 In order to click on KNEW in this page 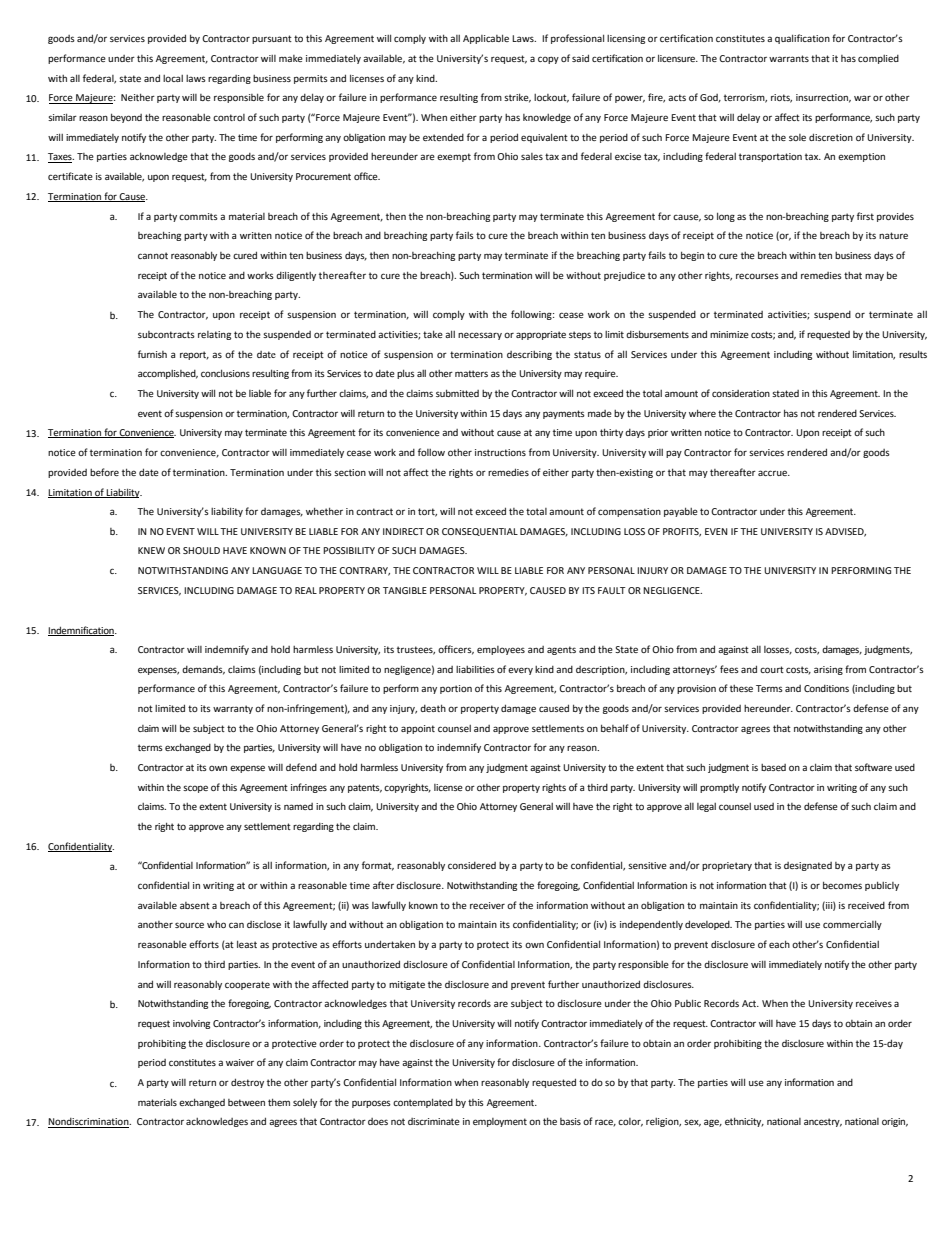, I will do `click(151, 550)`.
